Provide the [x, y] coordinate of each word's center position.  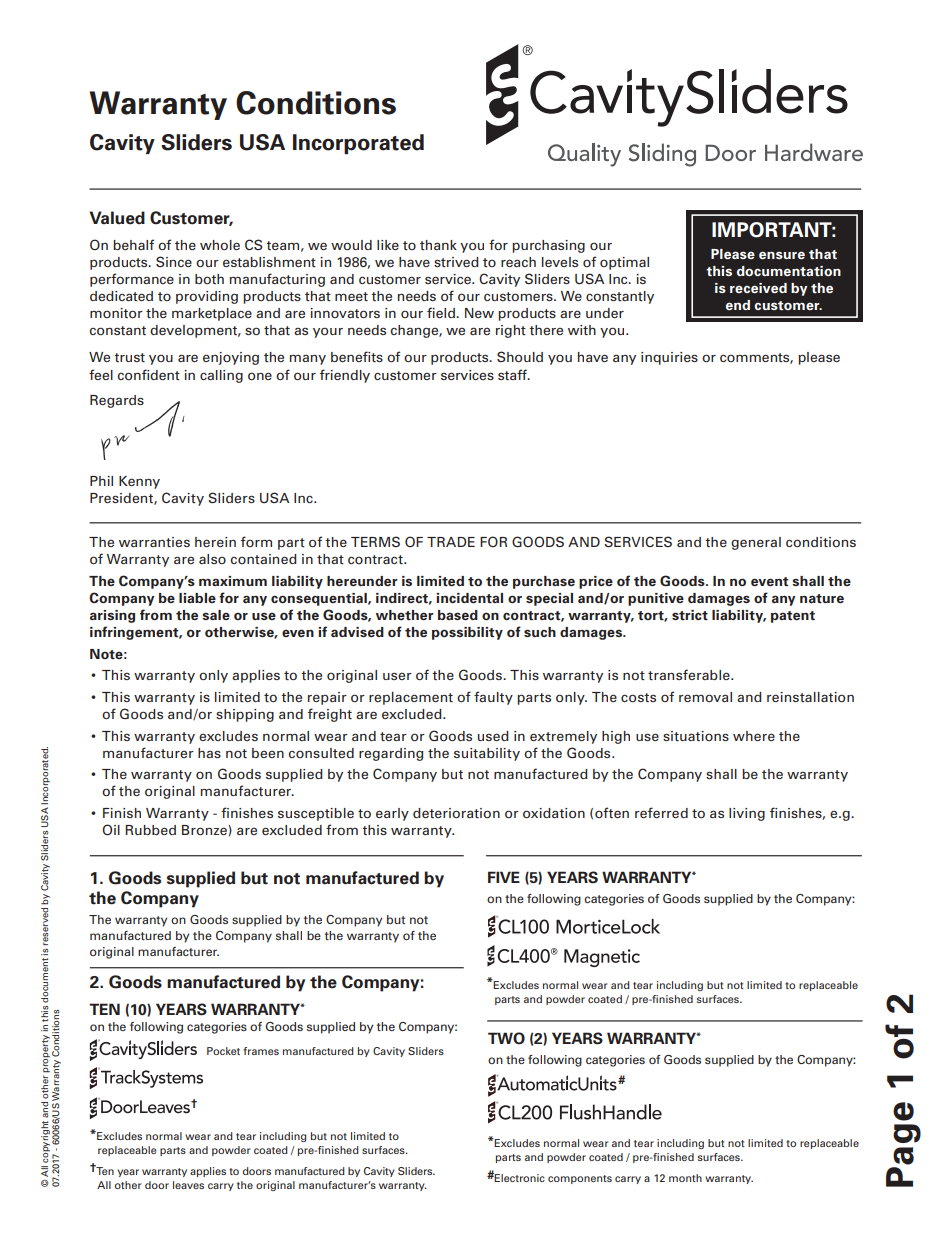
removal [705, 697]
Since [174, 261]
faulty [493, 698]
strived [456, 262]
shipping [245, 715]
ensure [782, 255]
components [580, 1179]
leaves [188, 1185]
